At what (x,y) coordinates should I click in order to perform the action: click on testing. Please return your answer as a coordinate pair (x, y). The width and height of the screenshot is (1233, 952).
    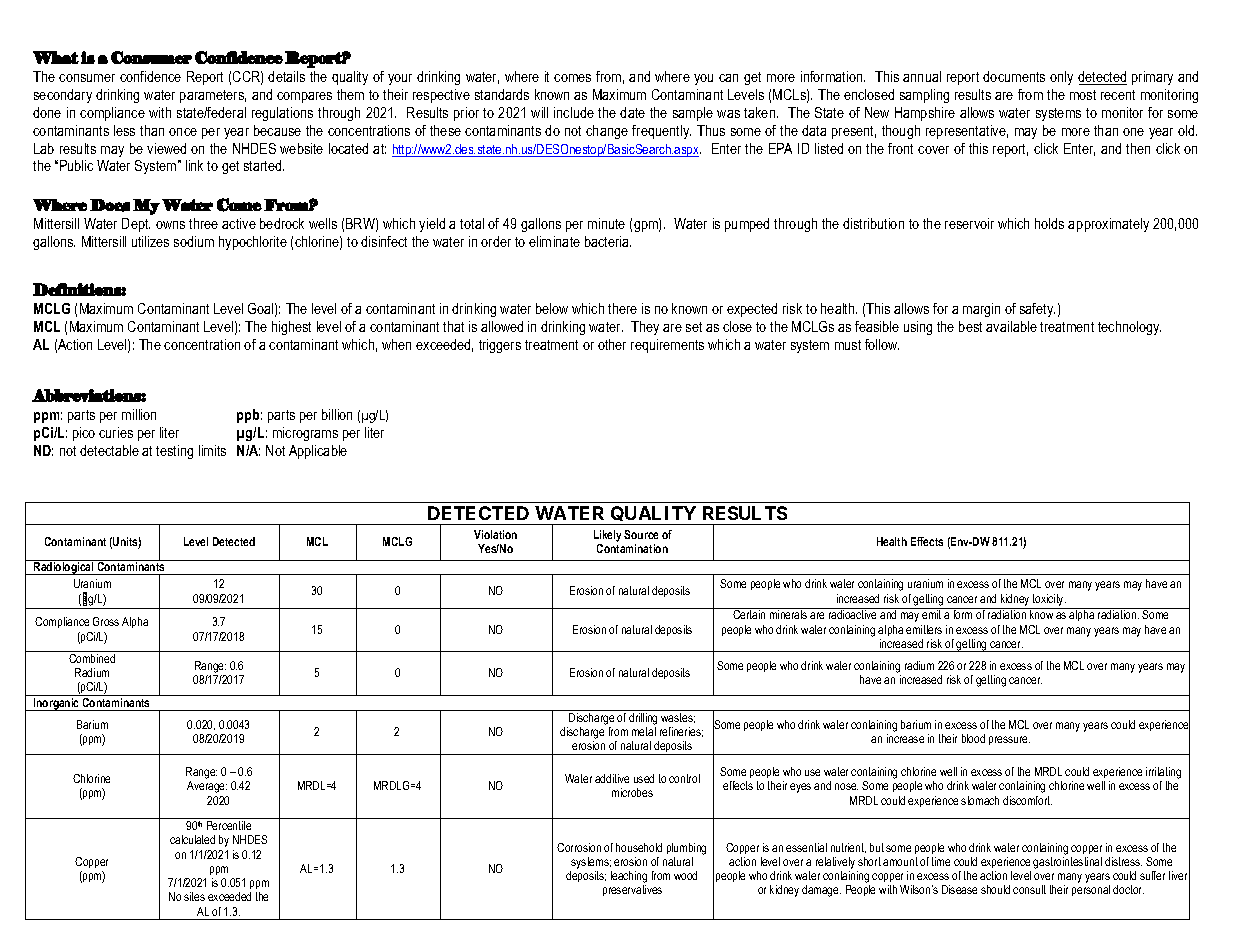
    Looking at the image, I should click on (174, 452).
